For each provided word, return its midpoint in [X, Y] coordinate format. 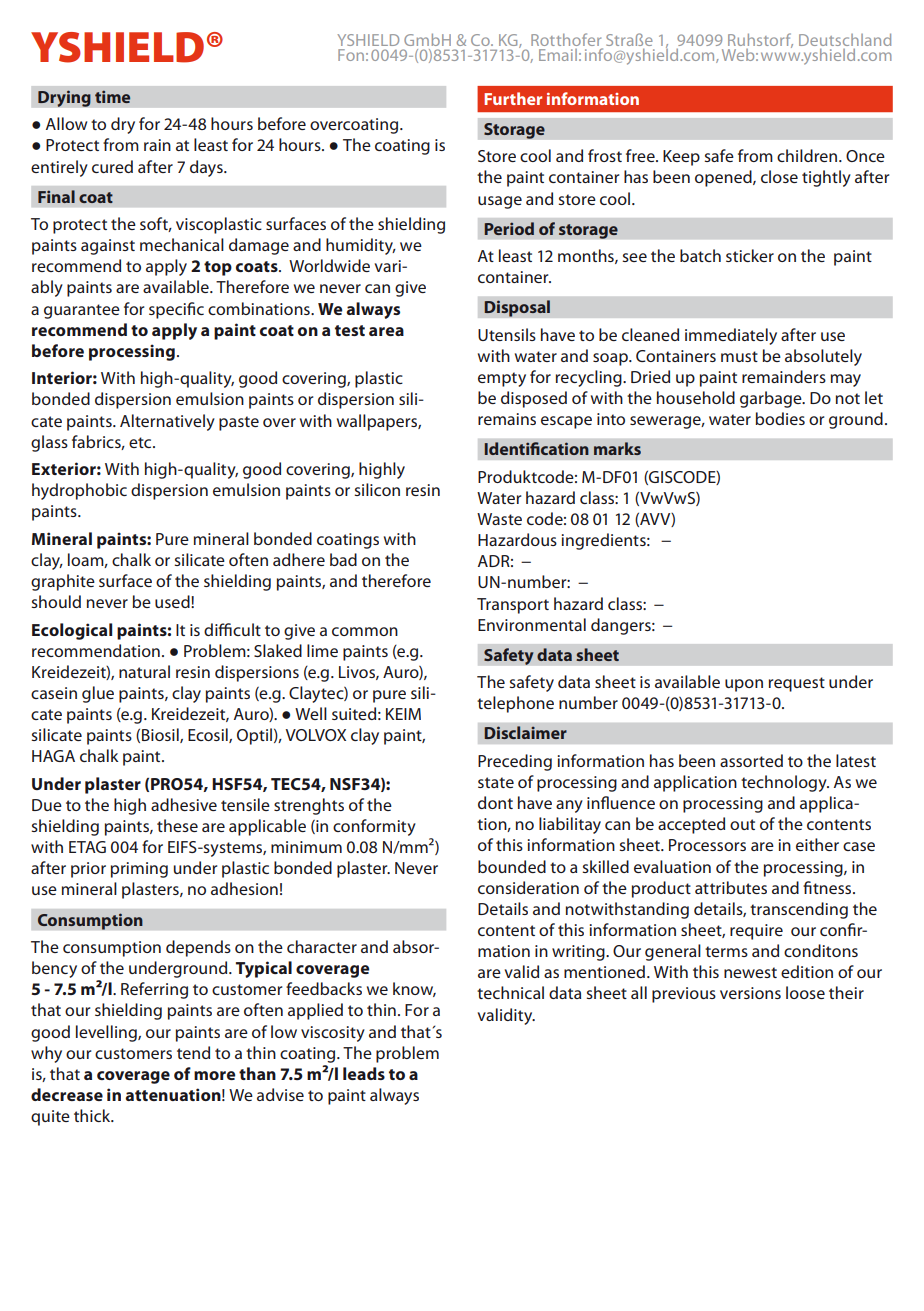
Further [513, 98]
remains [507, 419]
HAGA [53, 756]
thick [93, 1115]
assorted [751, 760]
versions [750, 993]
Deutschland [845, 39]
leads [364, 1073]
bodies [780, 418]
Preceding [515, 762]
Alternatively [167, 422]
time [112, 96]
